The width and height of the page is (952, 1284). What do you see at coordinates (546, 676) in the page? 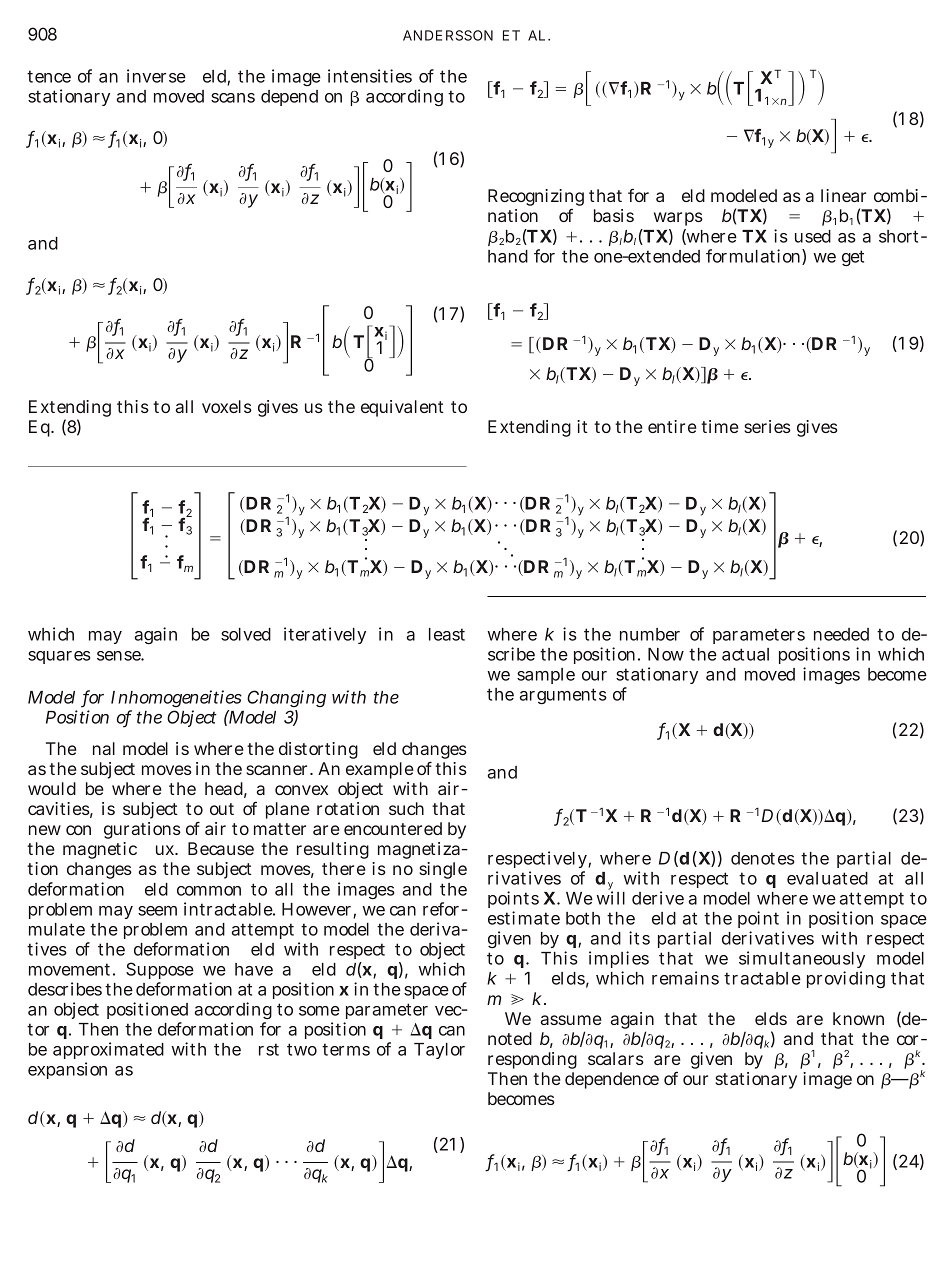
I see `sample` at bounding box center [546, 676].
